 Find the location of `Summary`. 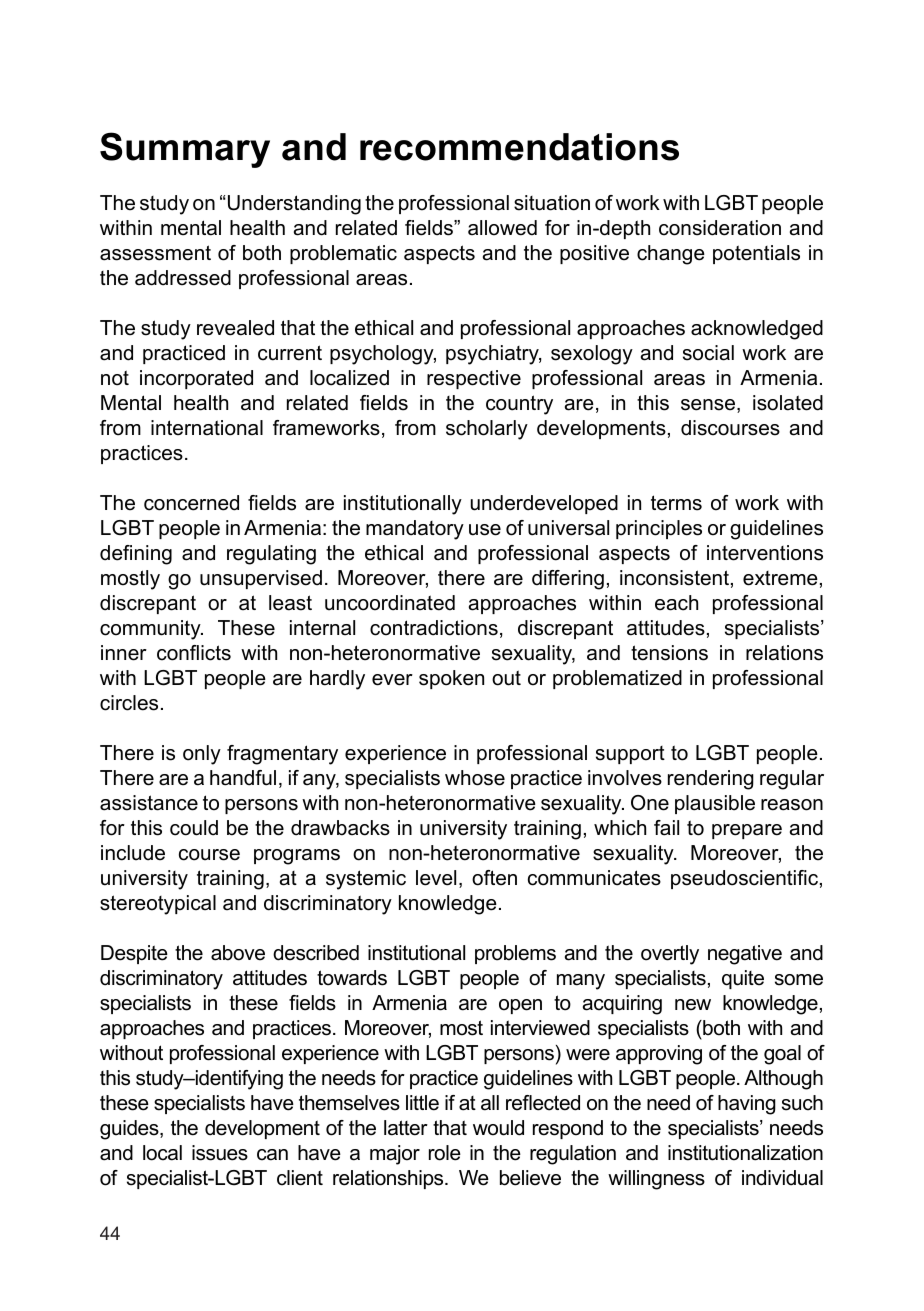

Summary is located at coordinates (185, 150).
